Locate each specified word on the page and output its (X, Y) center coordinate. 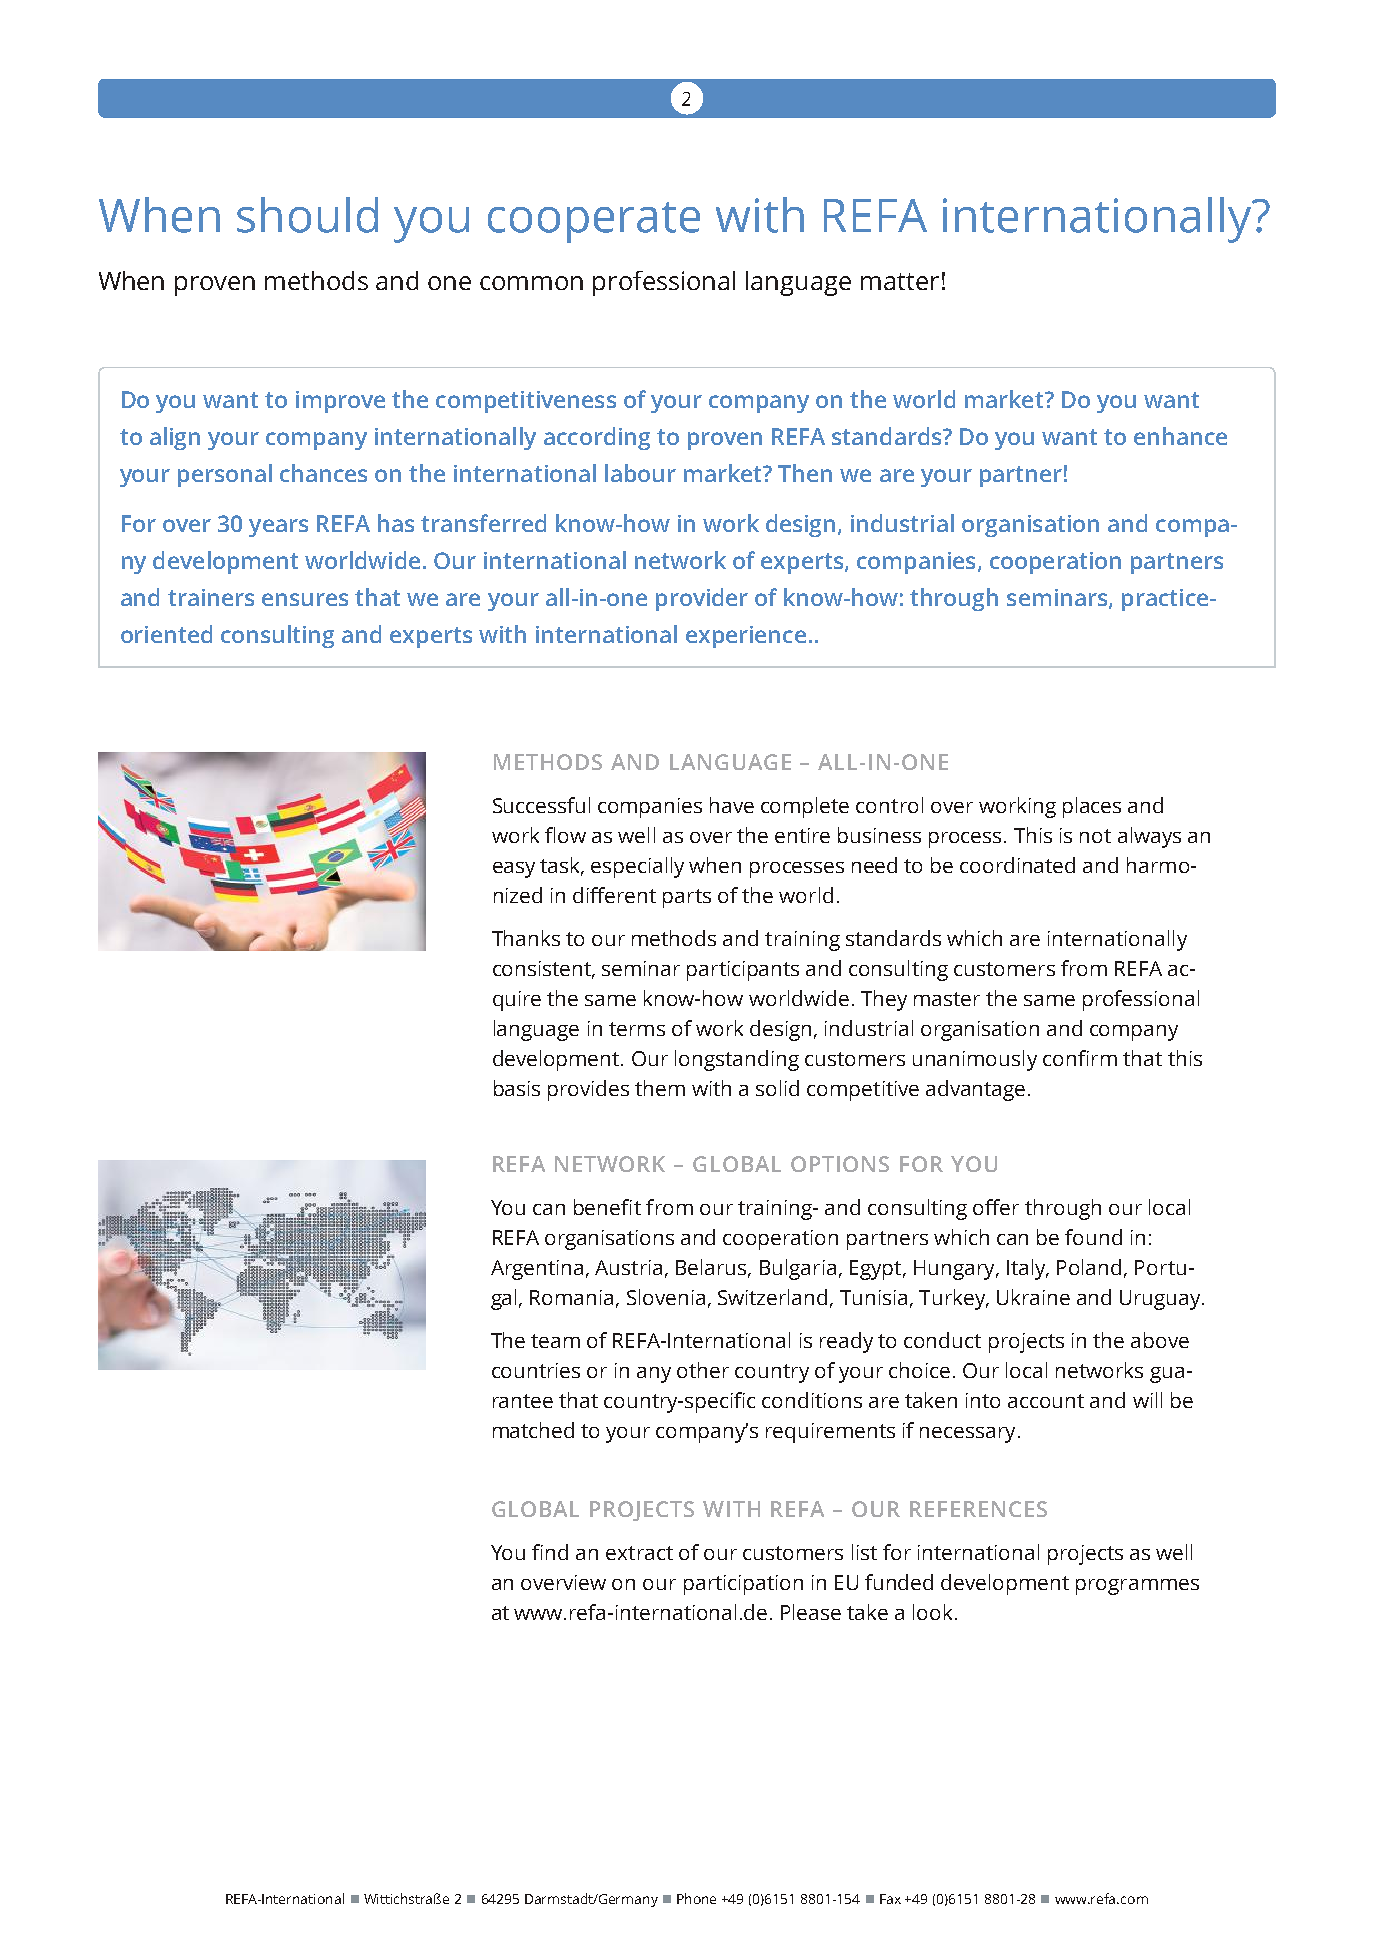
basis (517, 1088)
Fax (890, 1899)
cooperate (594, 222)
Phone (696, 1898)
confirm (1080, 1058)
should (307, 215)
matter (900, 281)
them (660, 1088)
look (932, 1612)
